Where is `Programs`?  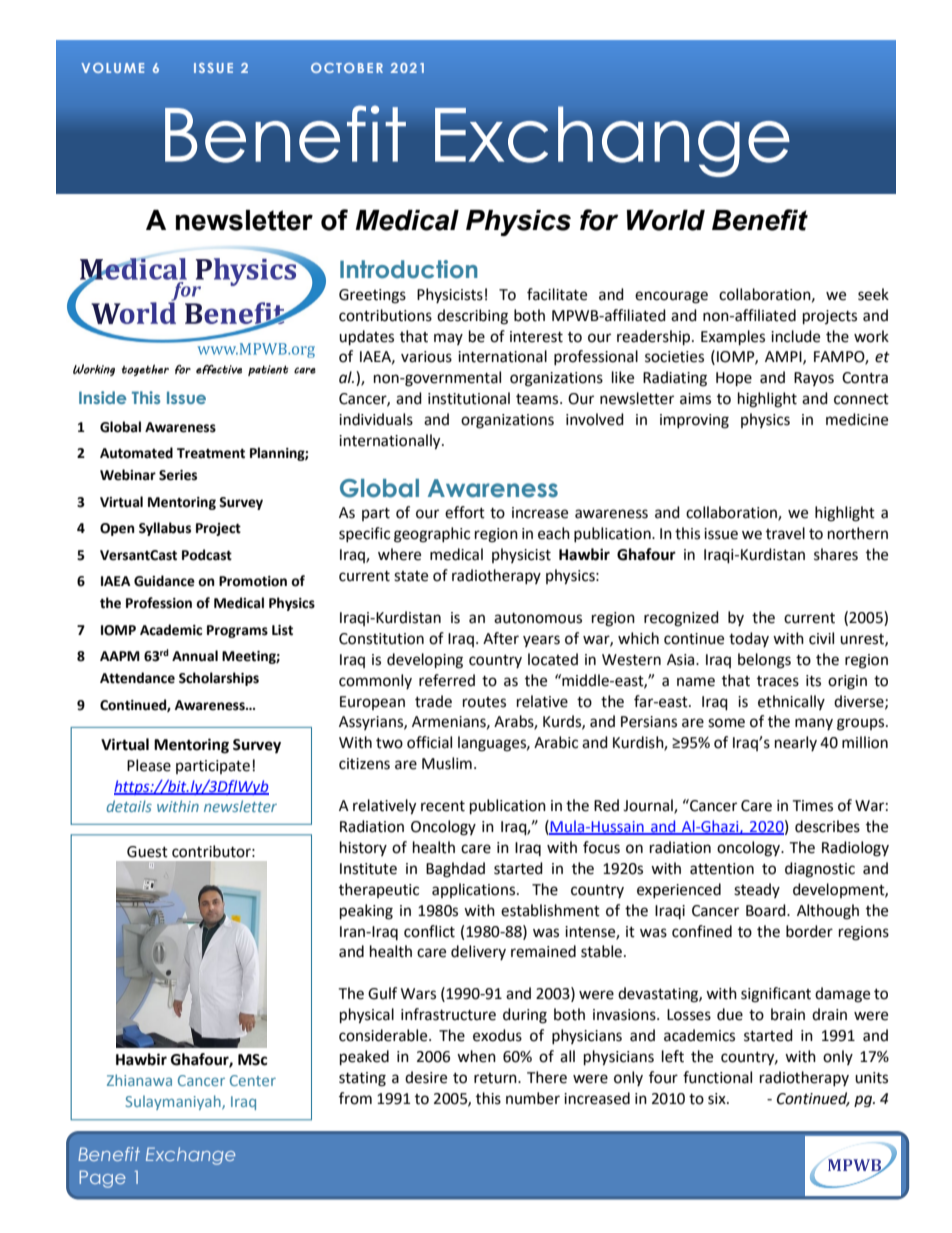 Programs is located at coordinates (237, 631).
